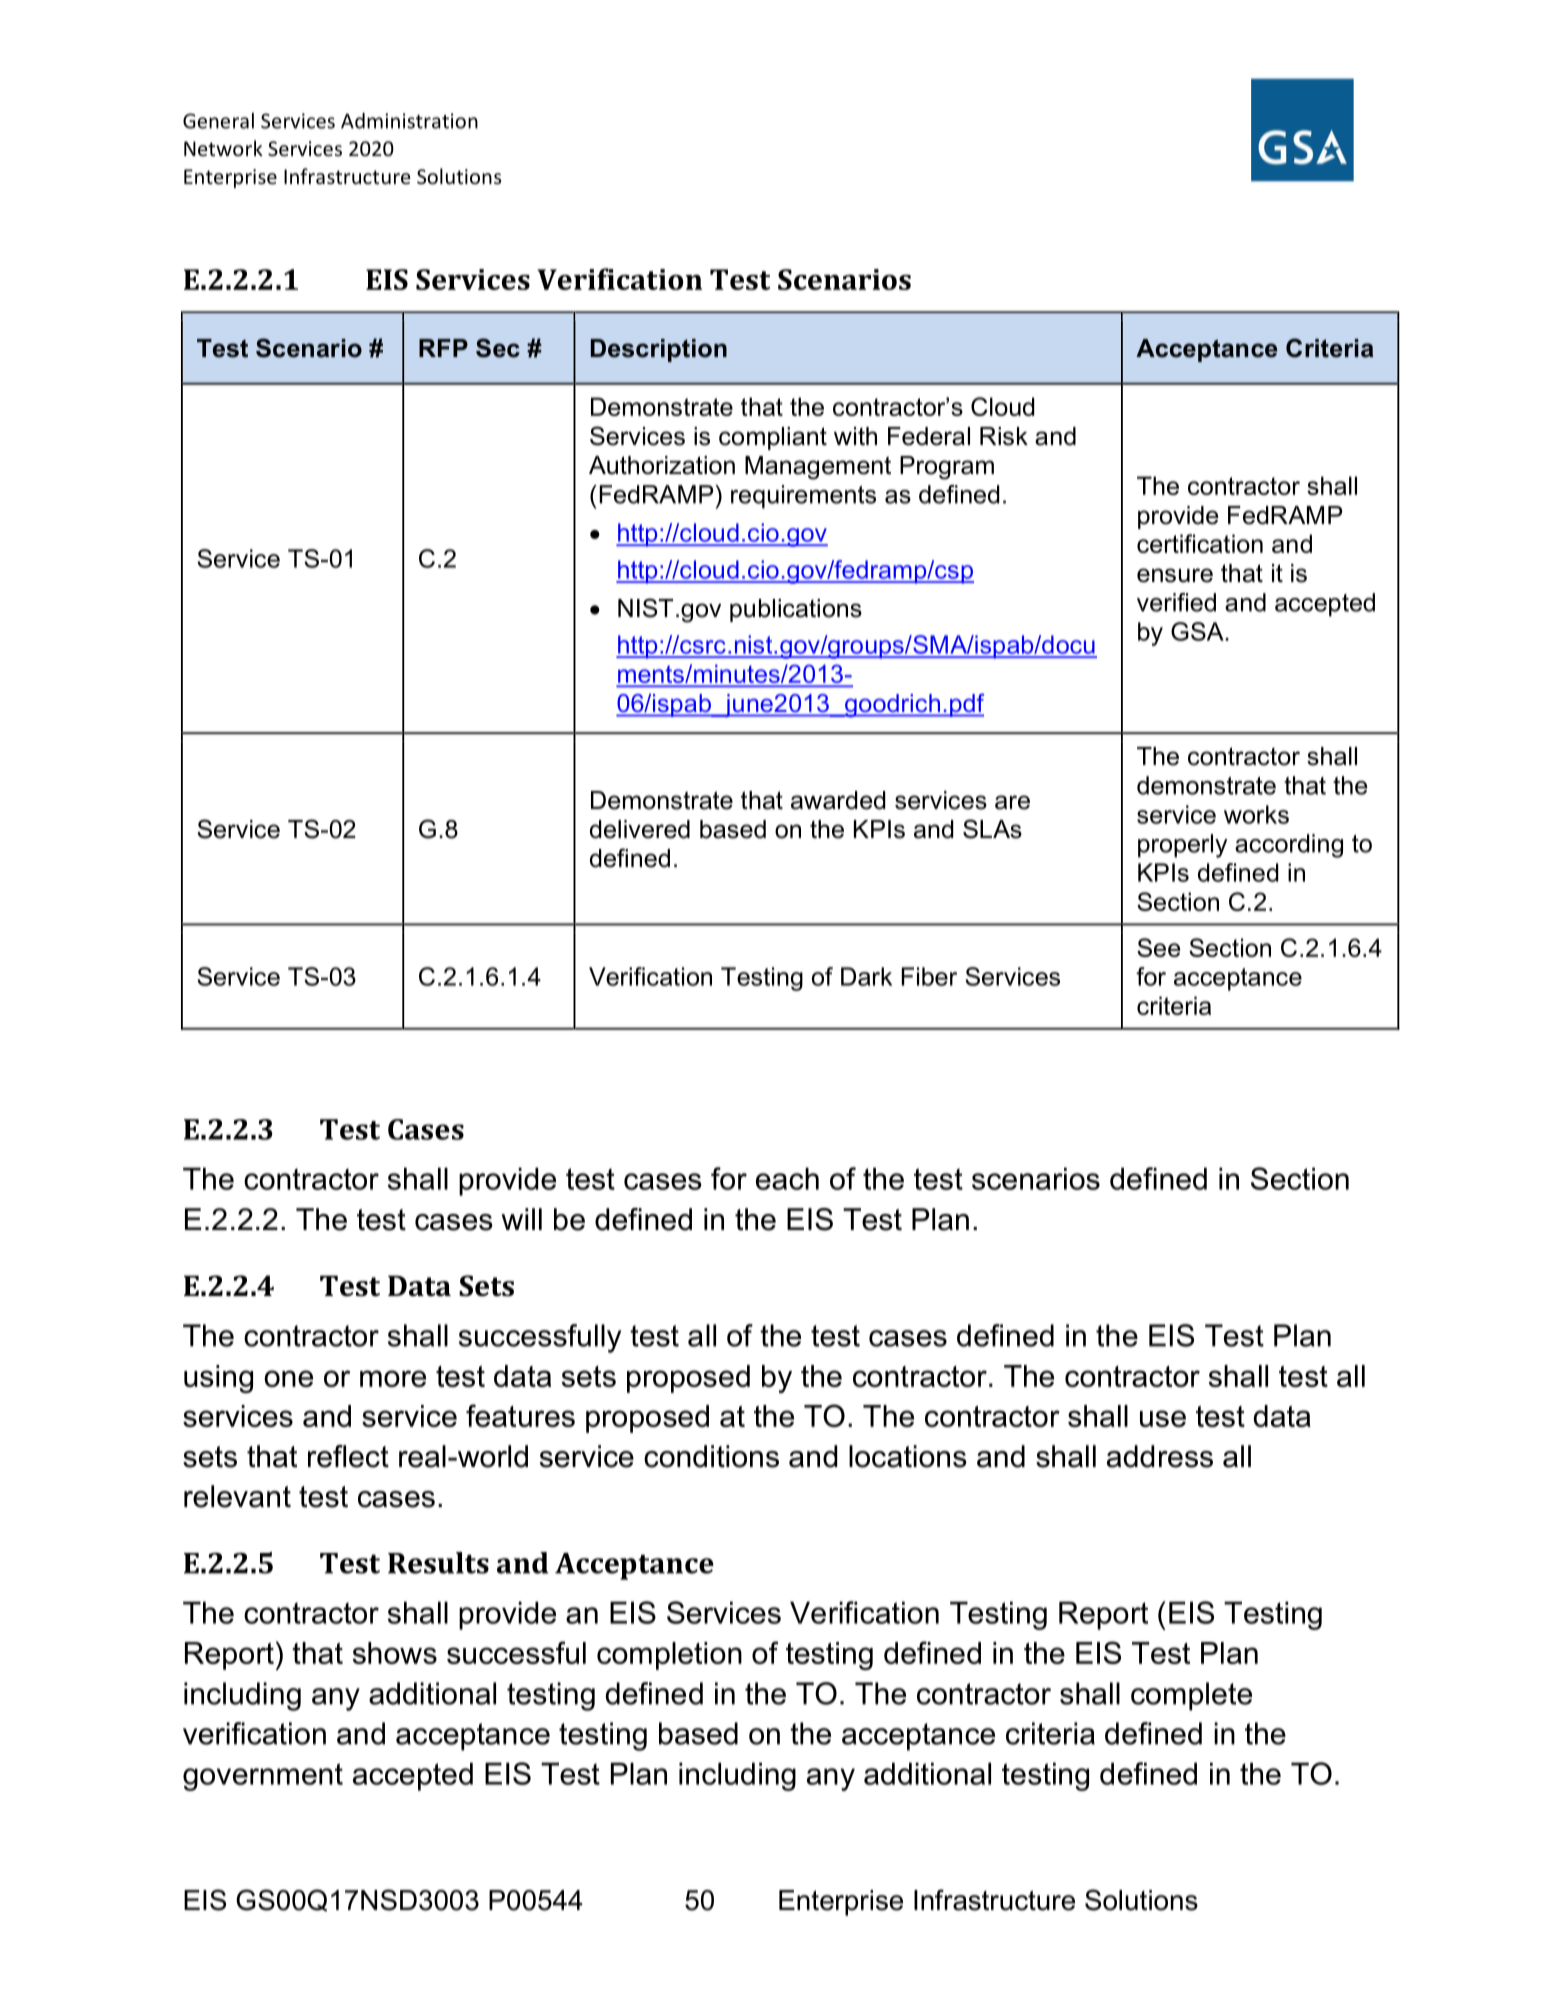  What do you see at coordinates (866, 976) in the screenshot?
I see `Dark` at bounding box center [866, 976].
